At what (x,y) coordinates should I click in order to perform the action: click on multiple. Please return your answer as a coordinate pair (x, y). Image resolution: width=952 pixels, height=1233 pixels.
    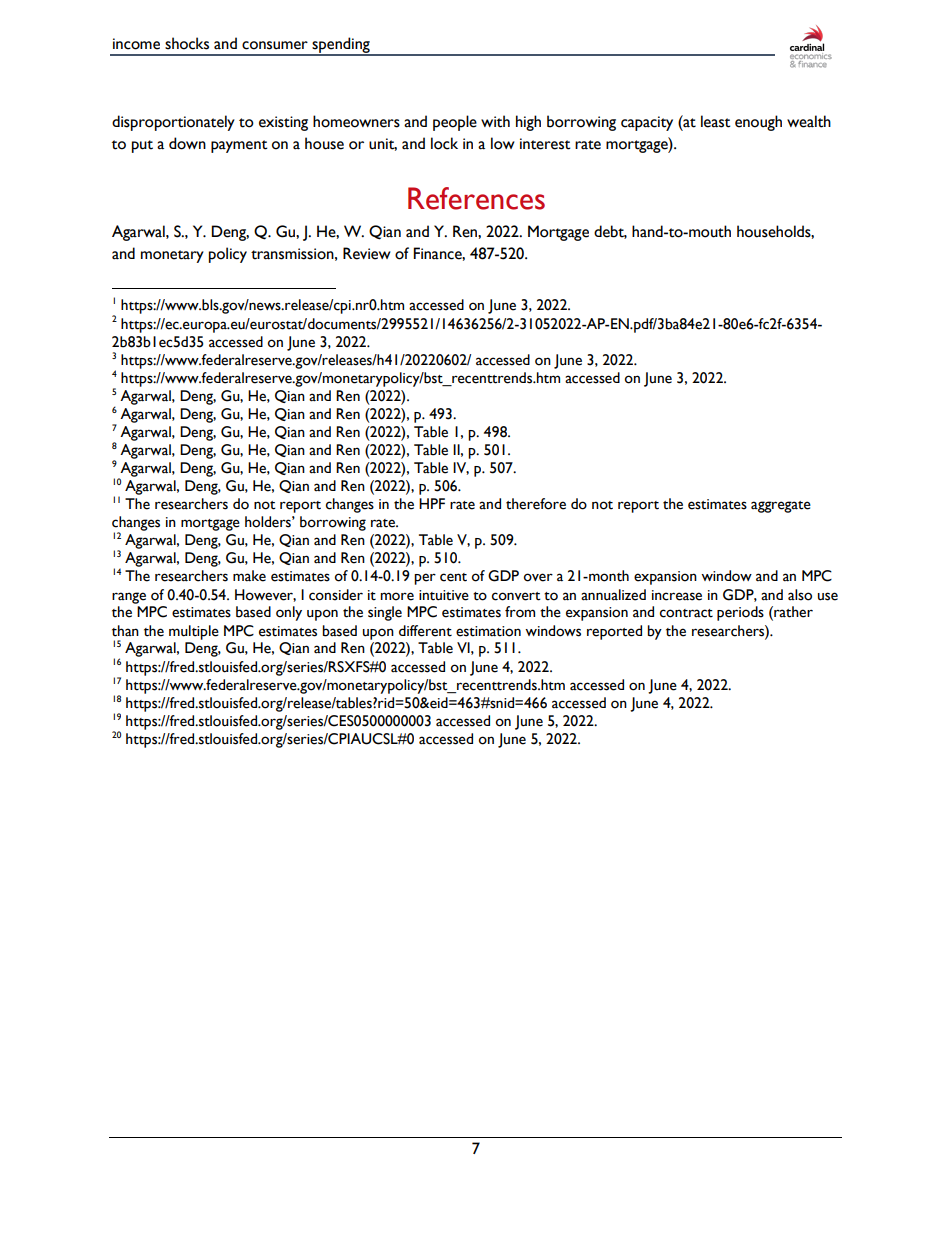
    Looking at the image, I should click on (194, 632).
